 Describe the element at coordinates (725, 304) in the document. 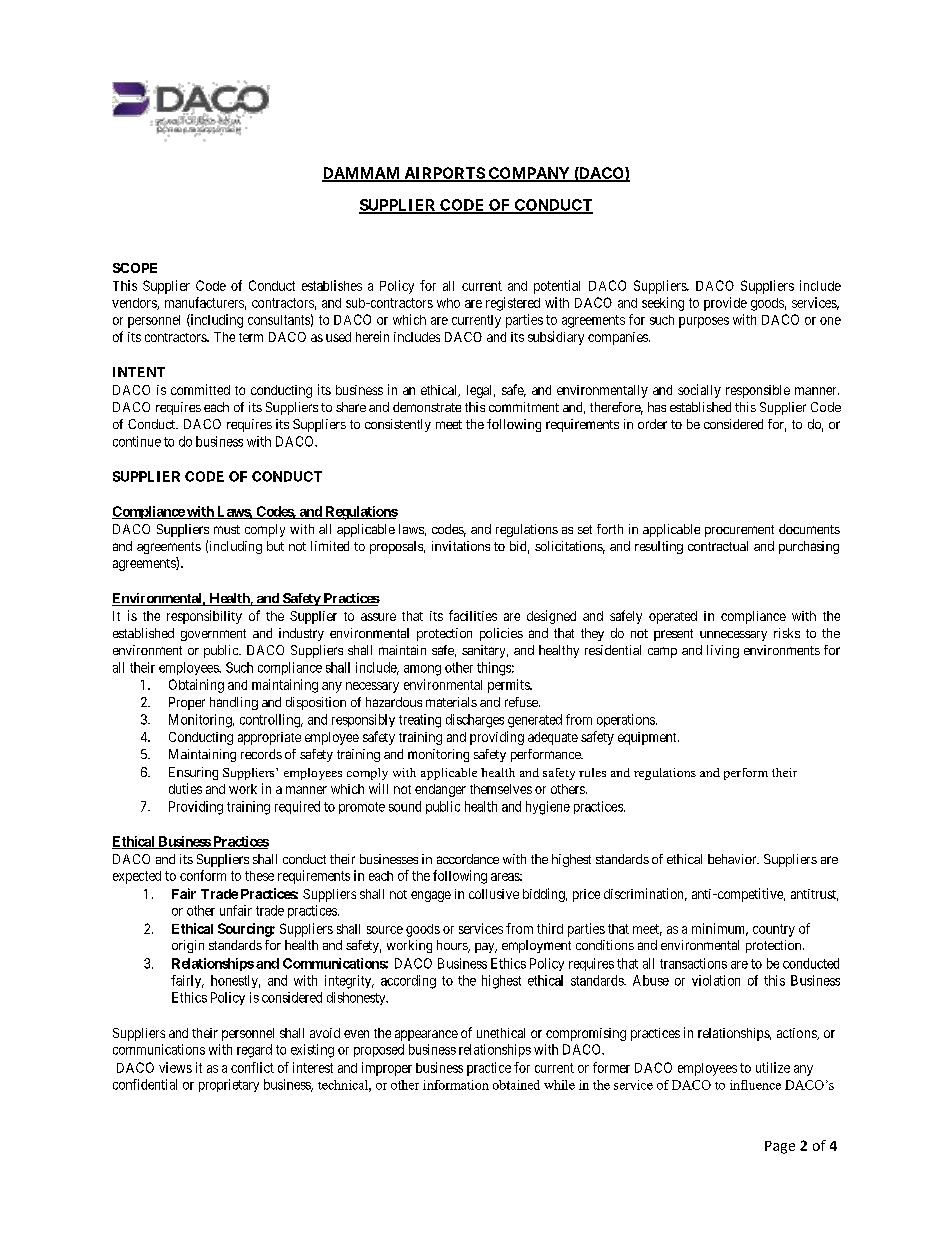

I see `provide` at that location.
